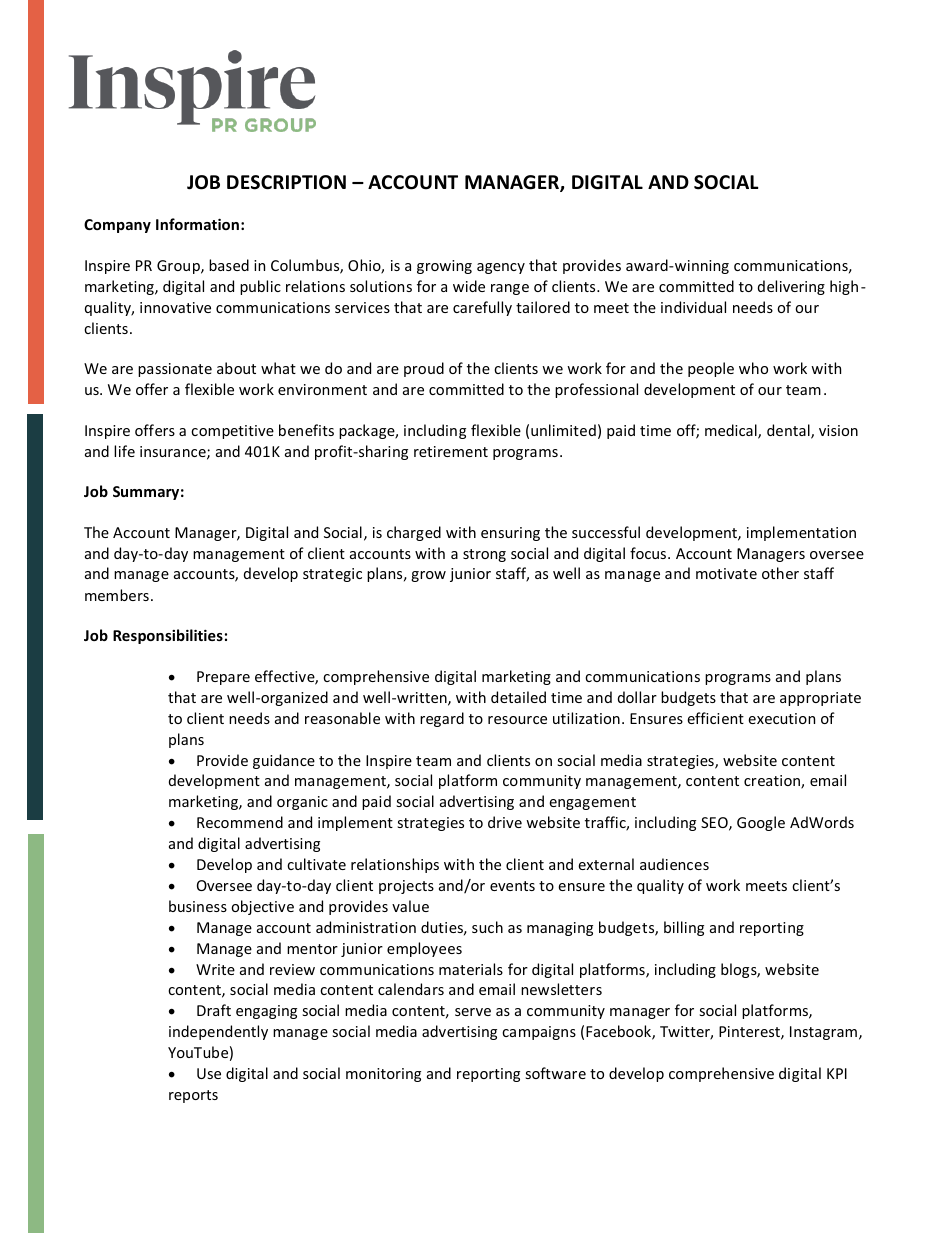 The width and height of the document is (952, 1233). What do you see at coordinates (501, 268) in the document?
I see `agency` at bounding box center [501, 268].
